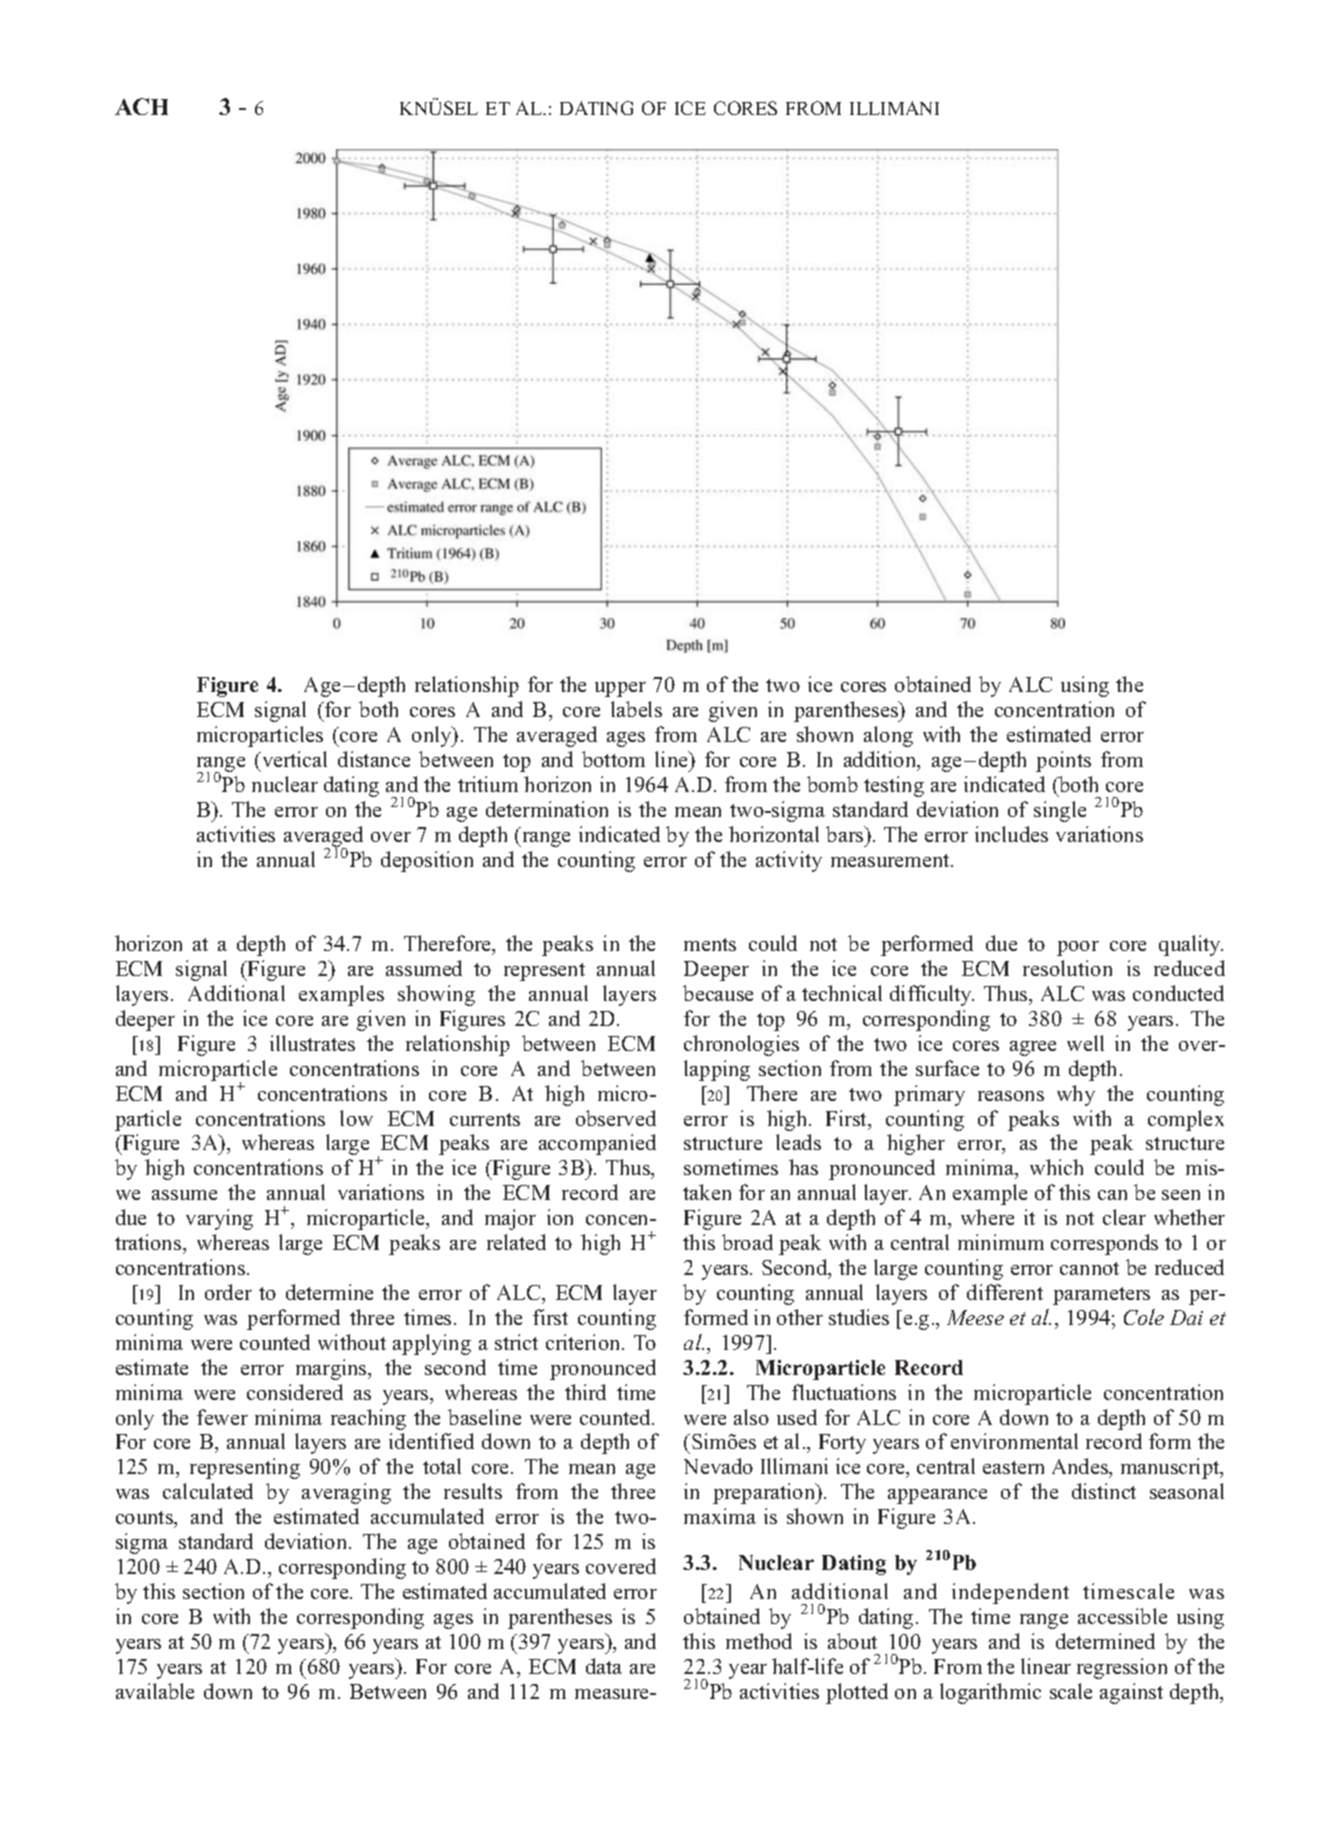 This image has height=1828, width=1341. What do you see at coordinates (293, 759) in the image?
I see `vertical` at bounding box center [293, 759].
